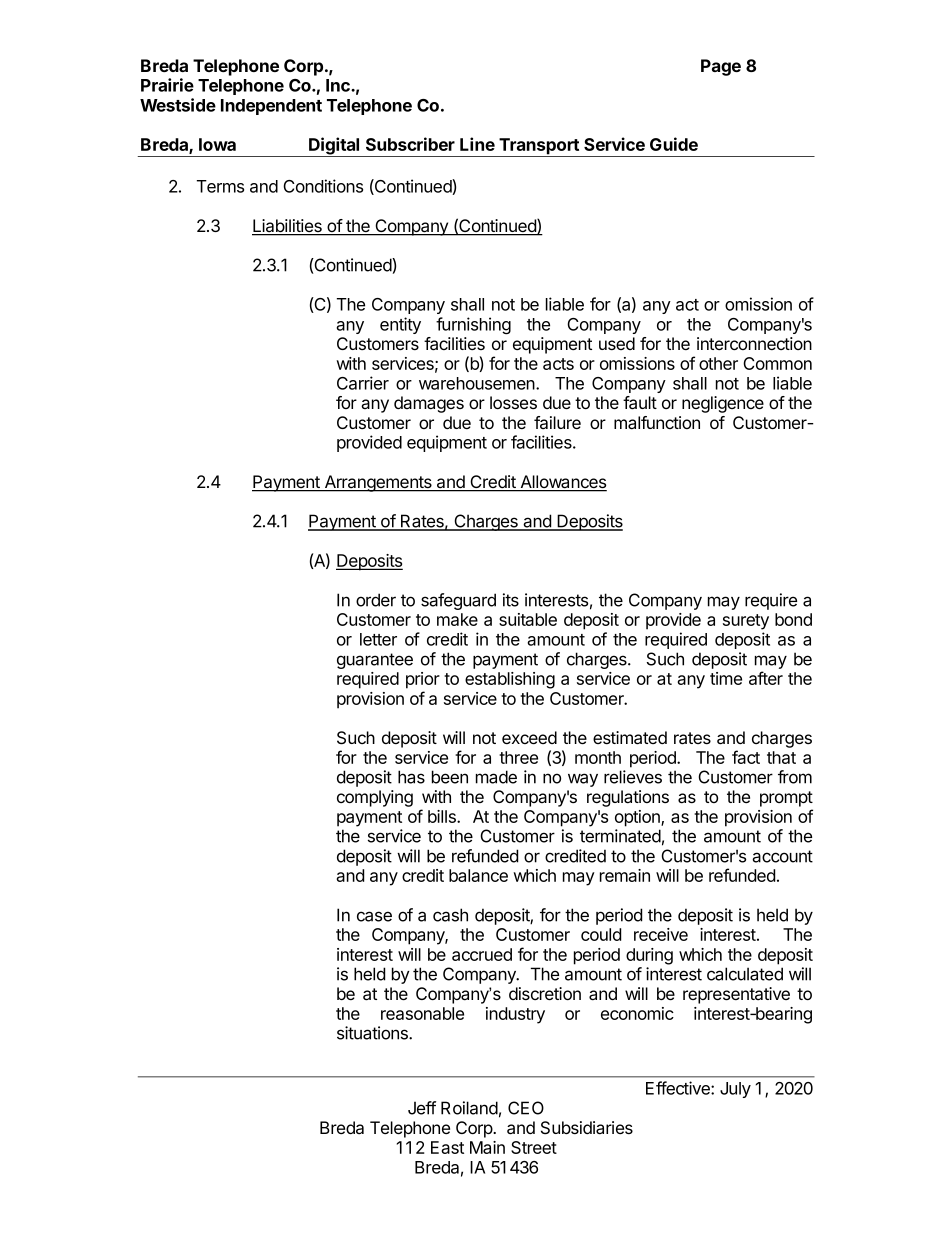 The width and height of the screenshot is (952, 1233). What do you see at coordinates (526, 1108) in the screenshot?
I see `CEO` at bounding box center [526, 1108].
